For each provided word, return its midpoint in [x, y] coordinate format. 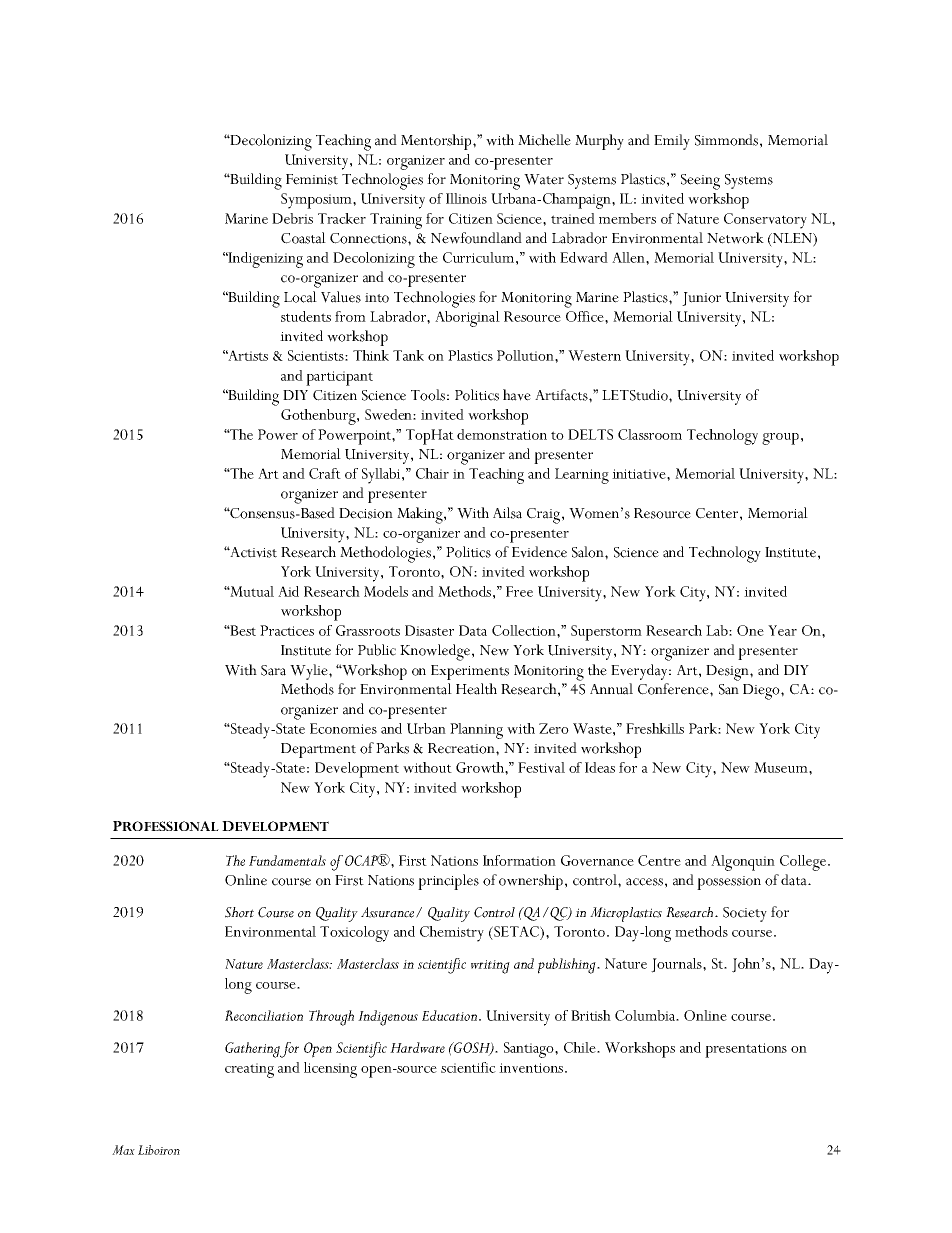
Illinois [466, 198]
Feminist [312, 179]
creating [249, 1070]
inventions [531, 1068]
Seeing [700, 182]
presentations [746, 1050]
